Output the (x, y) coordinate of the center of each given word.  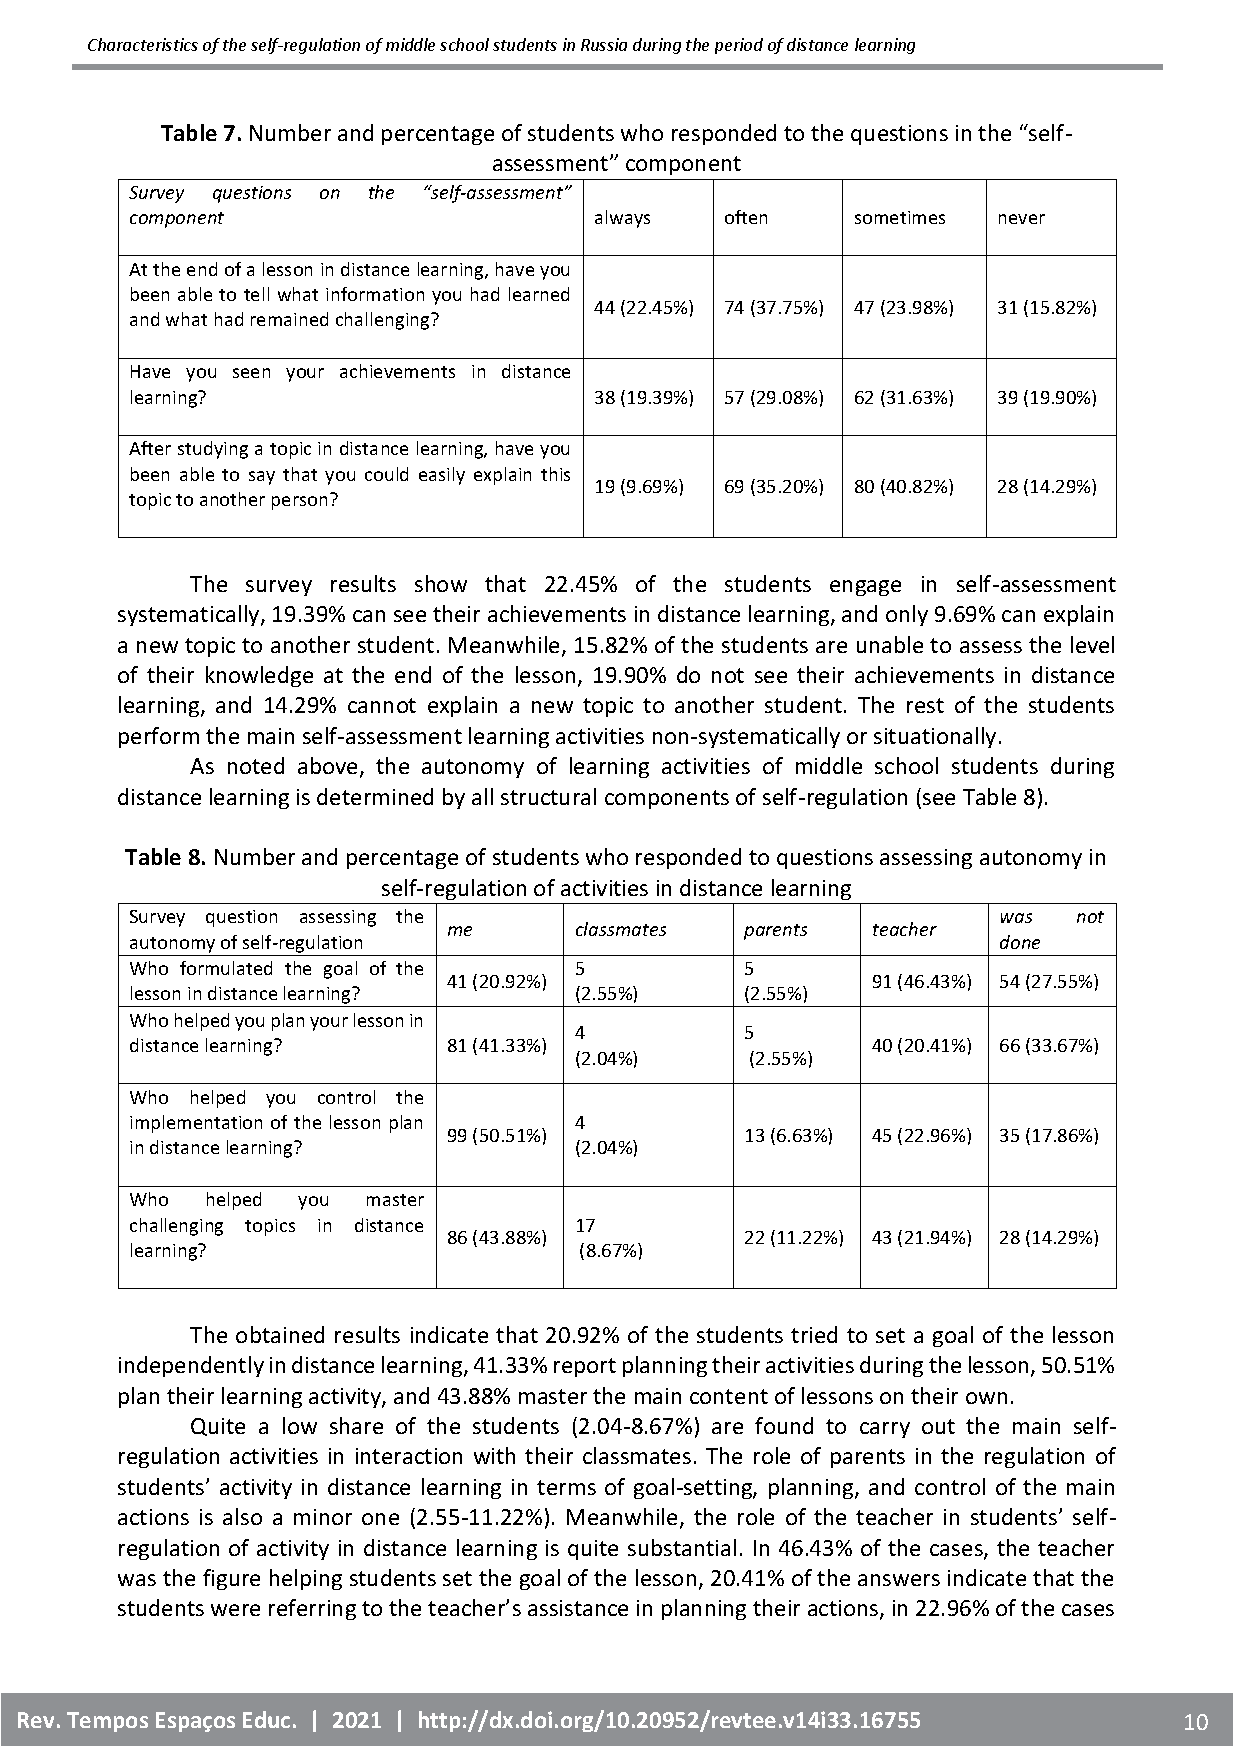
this (555, 474)
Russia (604, 44)
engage (865, 588)
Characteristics (143, 44)
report (585, 1367)
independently (191, 1366)
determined (375, 796)
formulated (226, 968)
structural (548, 796)
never (1022, 219)
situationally (935, 737)
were (235, 1610)
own (986, 1398)
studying (213, 450)
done (1020, 942)
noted (256, 765)
